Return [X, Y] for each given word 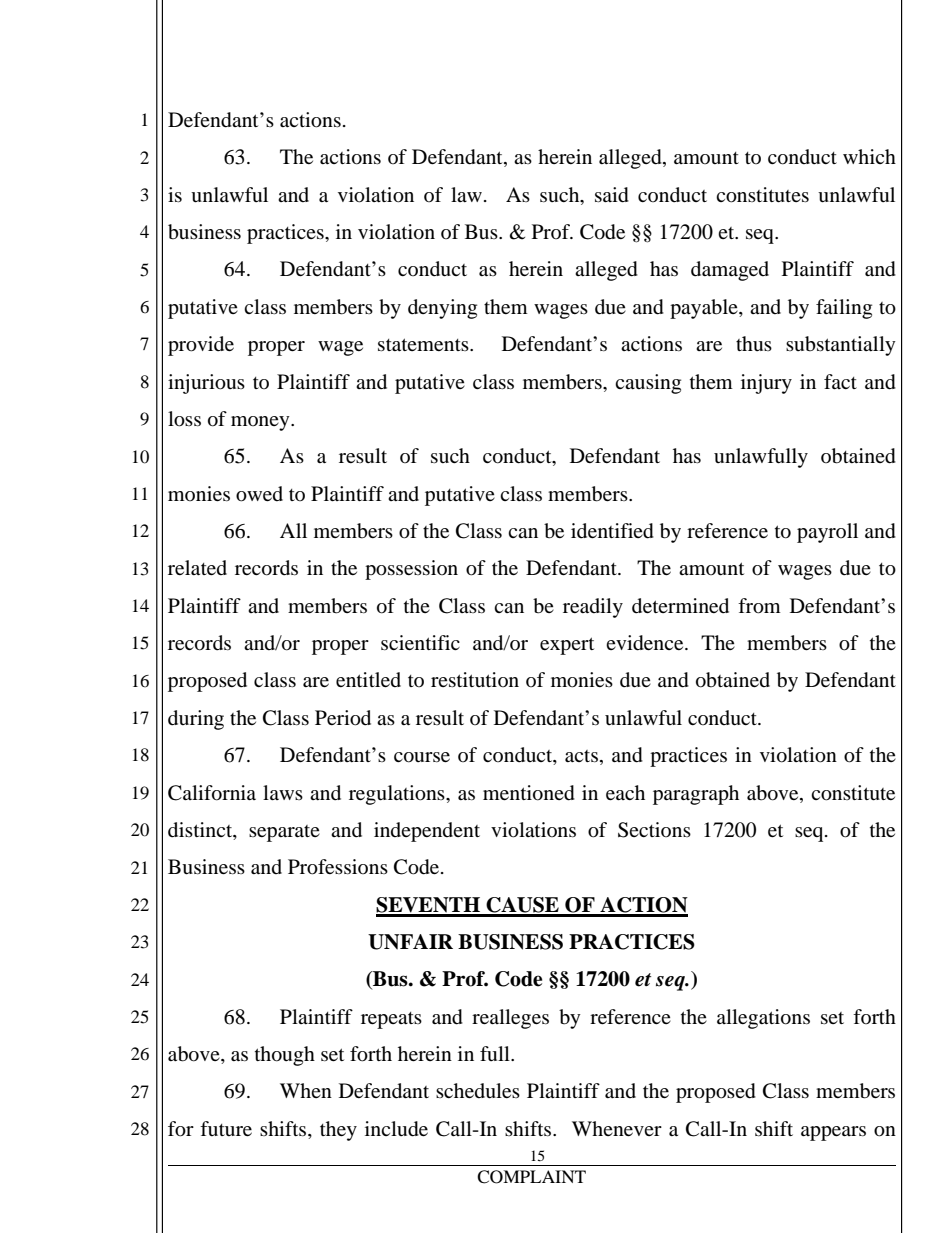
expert [567, 646]
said [612, 195]
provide [201, 346]
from [759, 606]
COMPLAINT [531, 1177]
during [196, 720]
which [869, 156]
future [226, 1128]
